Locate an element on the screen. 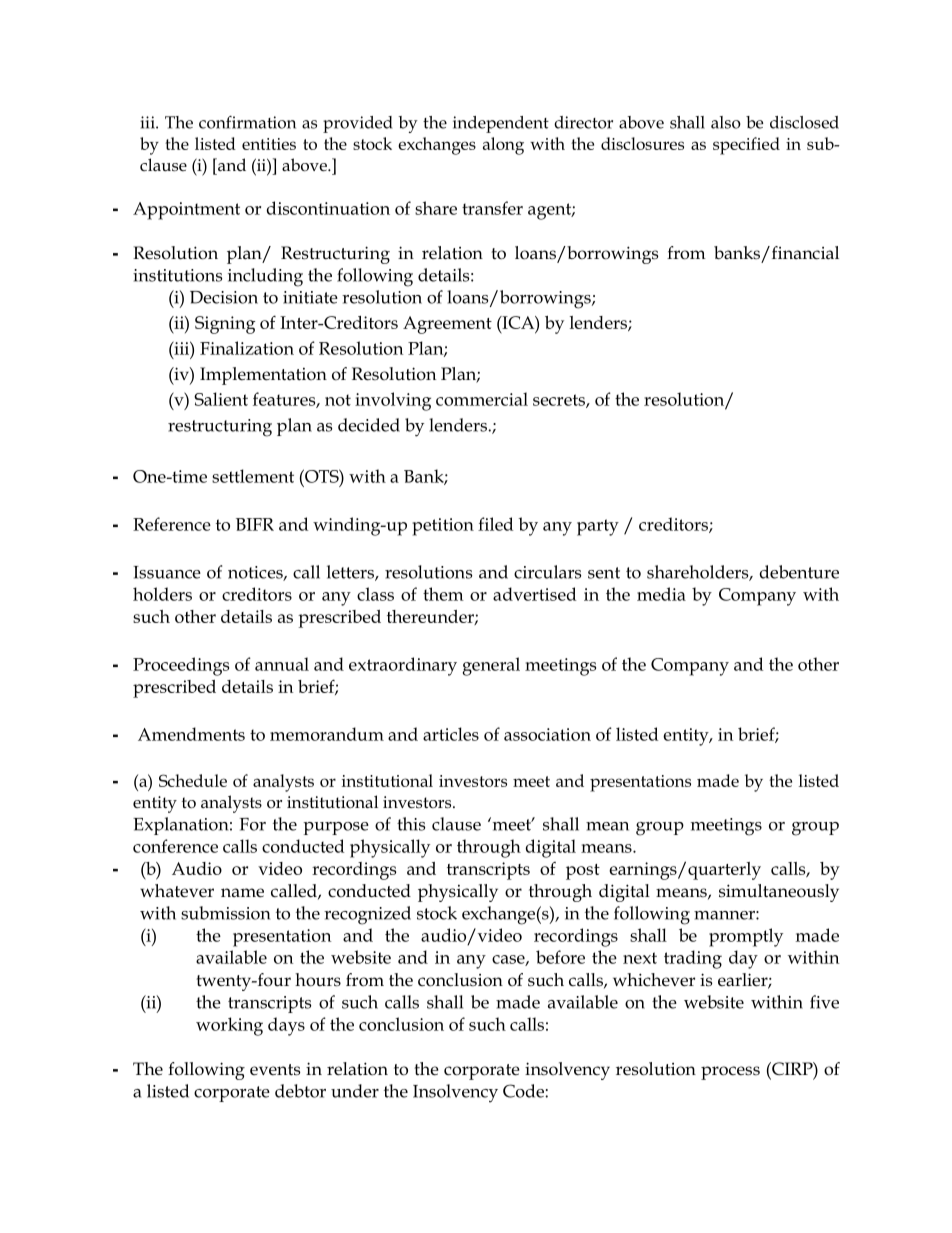 This screenshot has height=1233, width=952. debenture is located at coordinates (799, 572).
